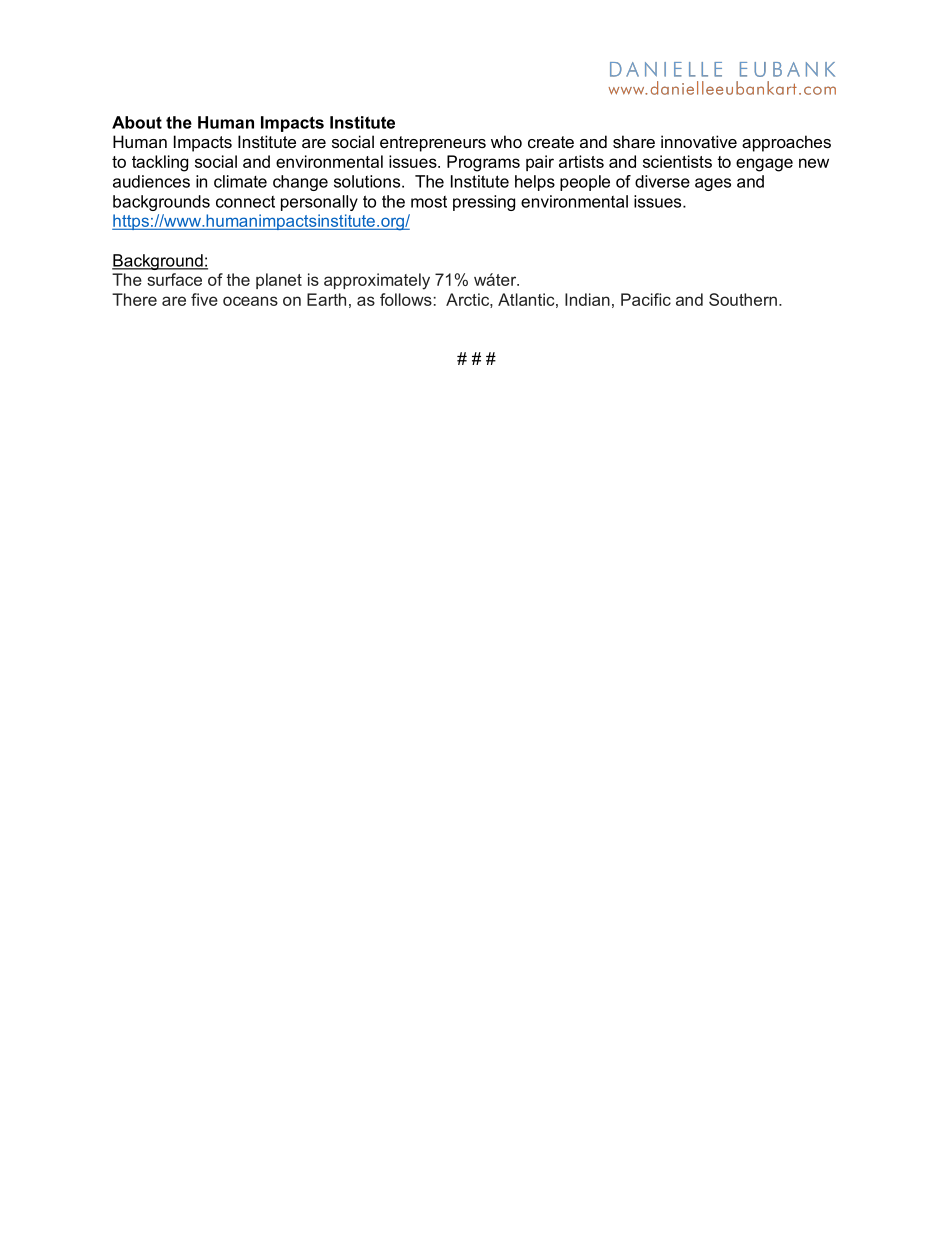 The width and height of the screenshot is (952, 1233). Describe the element at coordinates (204, 299) in the screenshot. I see `five` at that location.
